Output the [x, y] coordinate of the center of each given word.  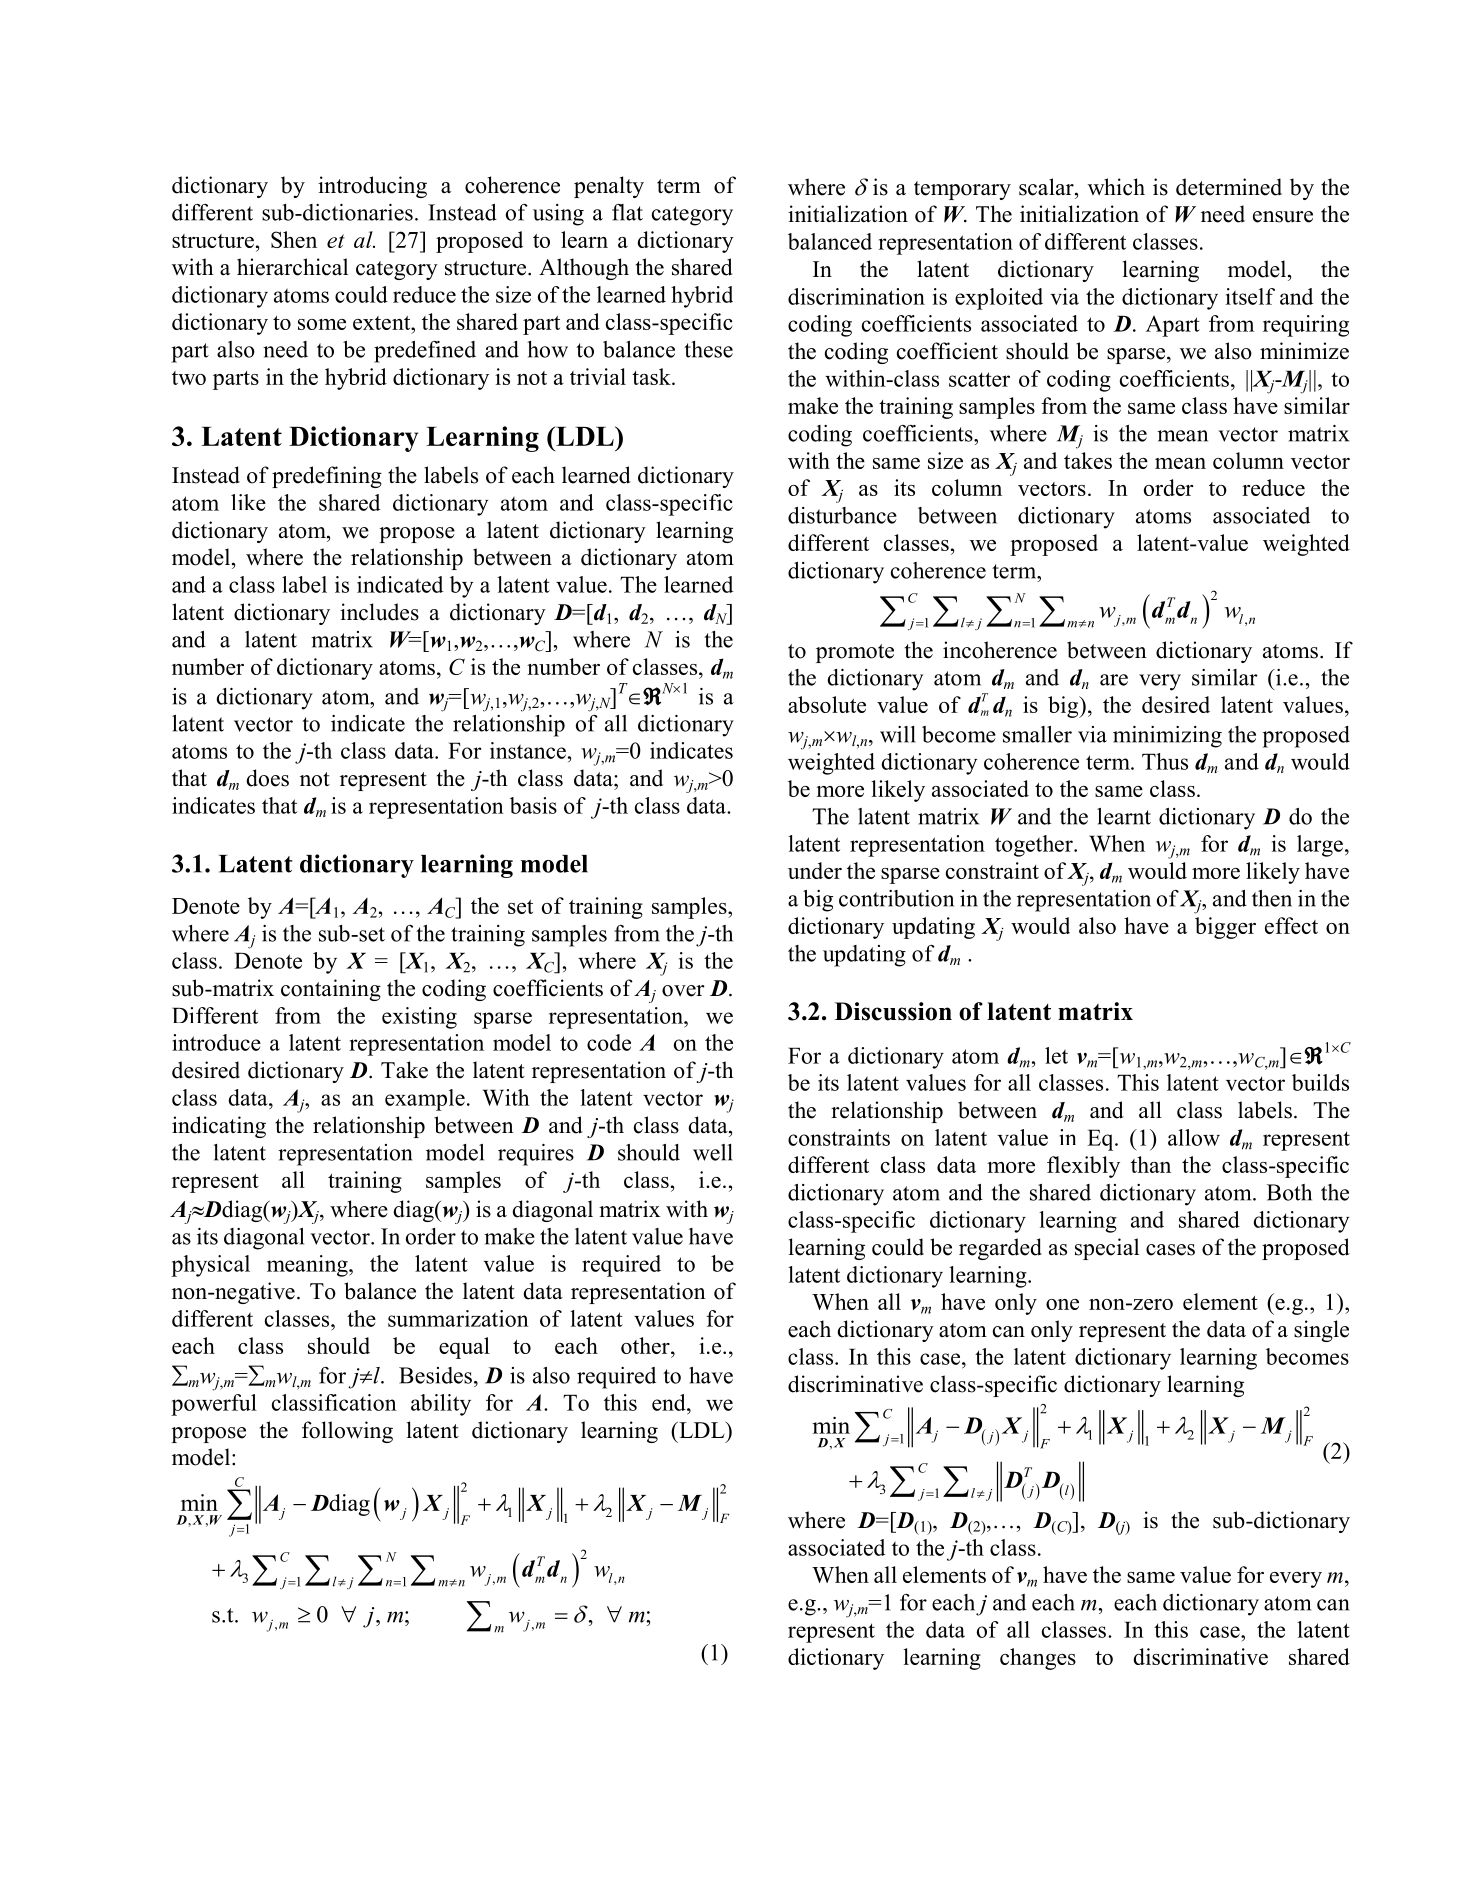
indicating [219, 1127]
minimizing [1167, 737]
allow [1194, 1137]
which [1116, 187]
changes [1038, 1659]
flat [627, 212]
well [713, 1152]
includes [379, 612]
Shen [294, 239]
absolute [827, 704]
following [347, 1432]
